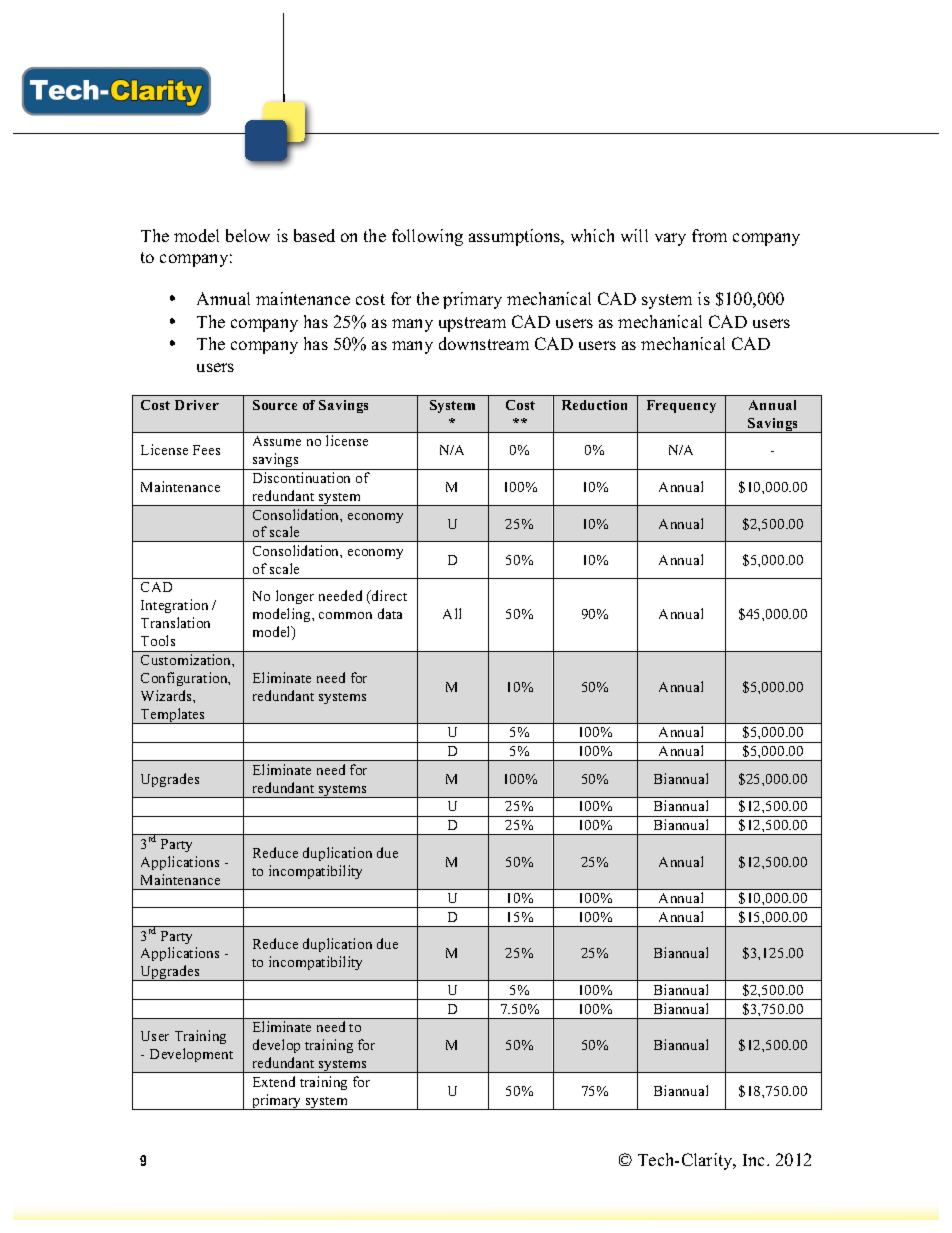  What do you see at coordinates (274, 1081) in the document?
I see `Extend` at bounding box center [274, 1081].
